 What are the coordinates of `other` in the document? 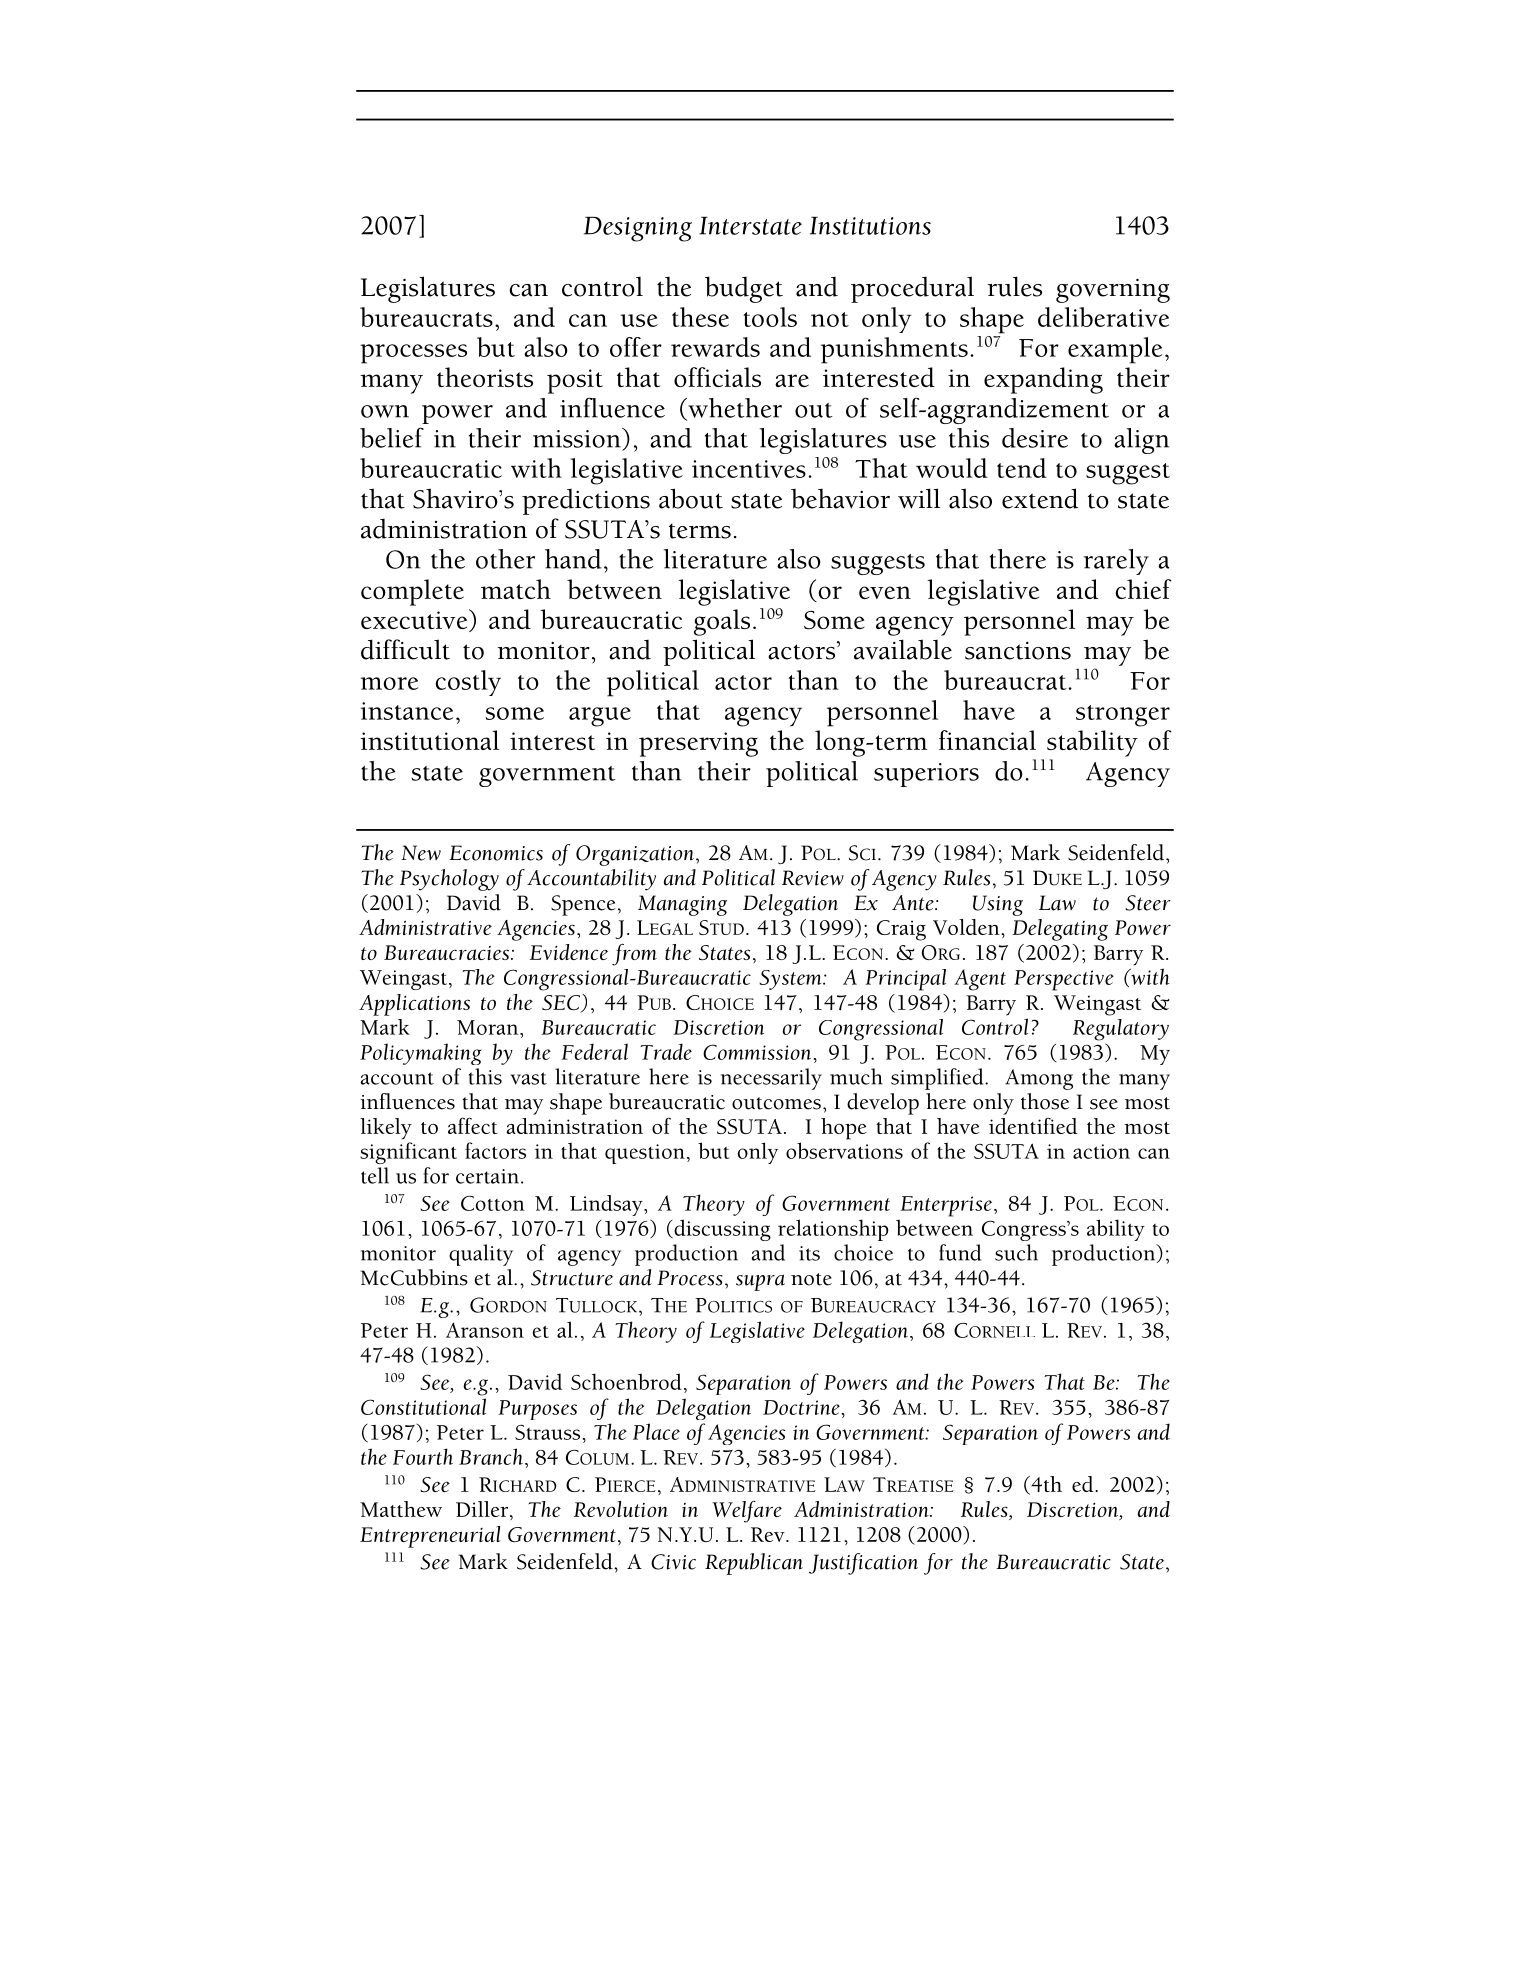 It's located at (505, 559).
